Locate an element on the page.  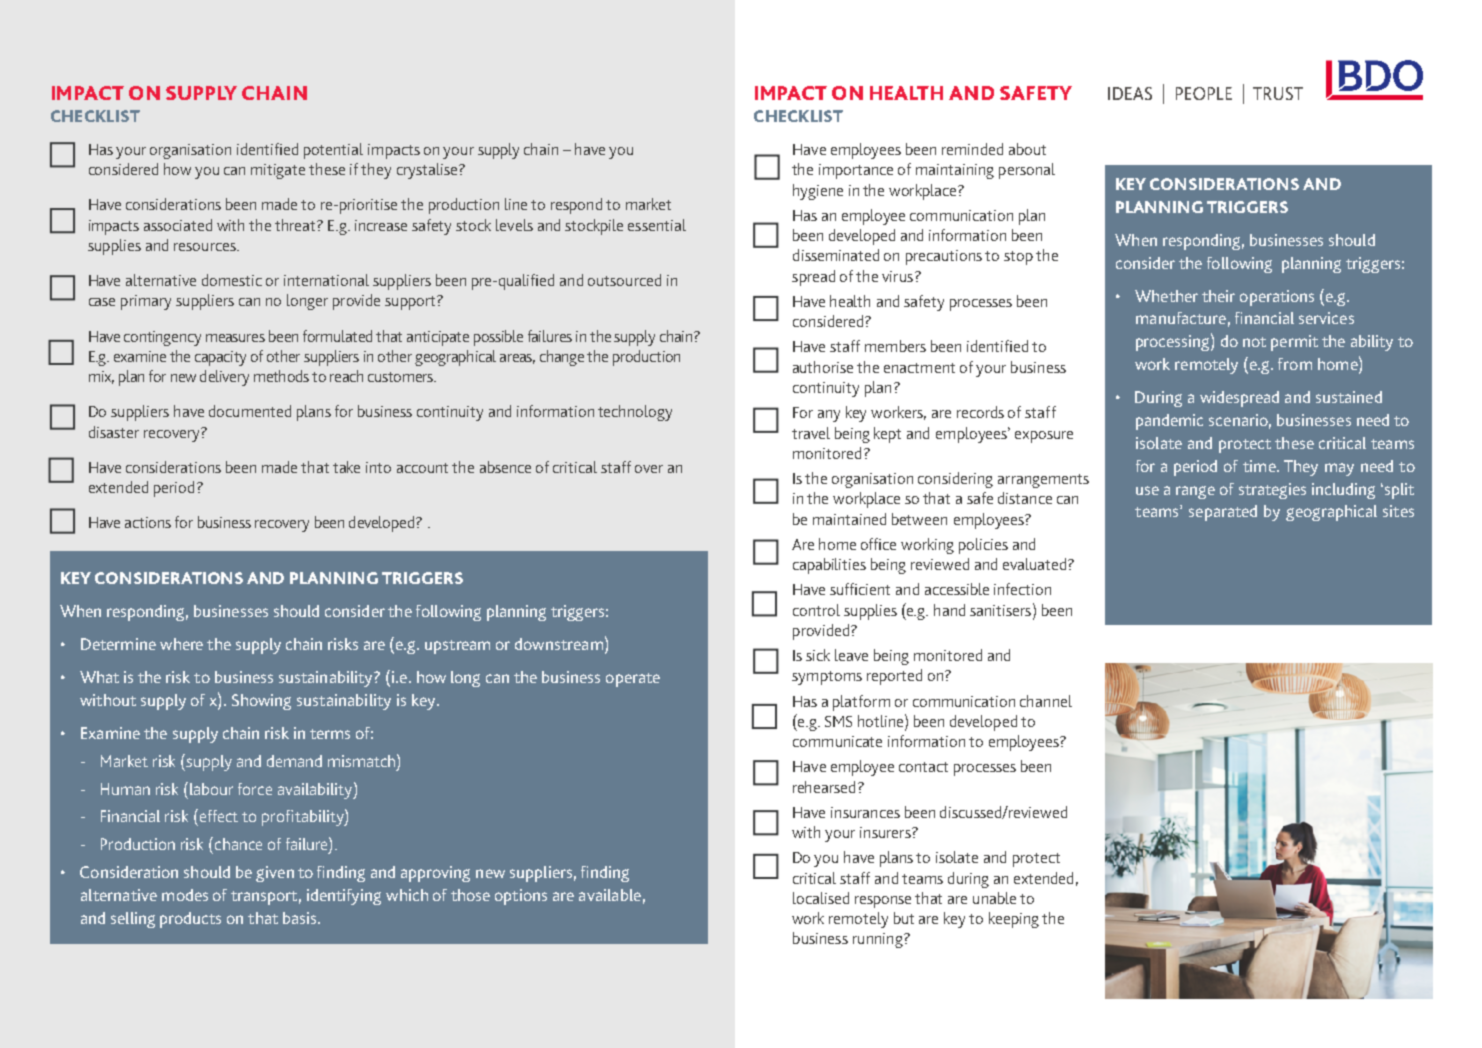
channel is located at coordinates (1046, 701).
